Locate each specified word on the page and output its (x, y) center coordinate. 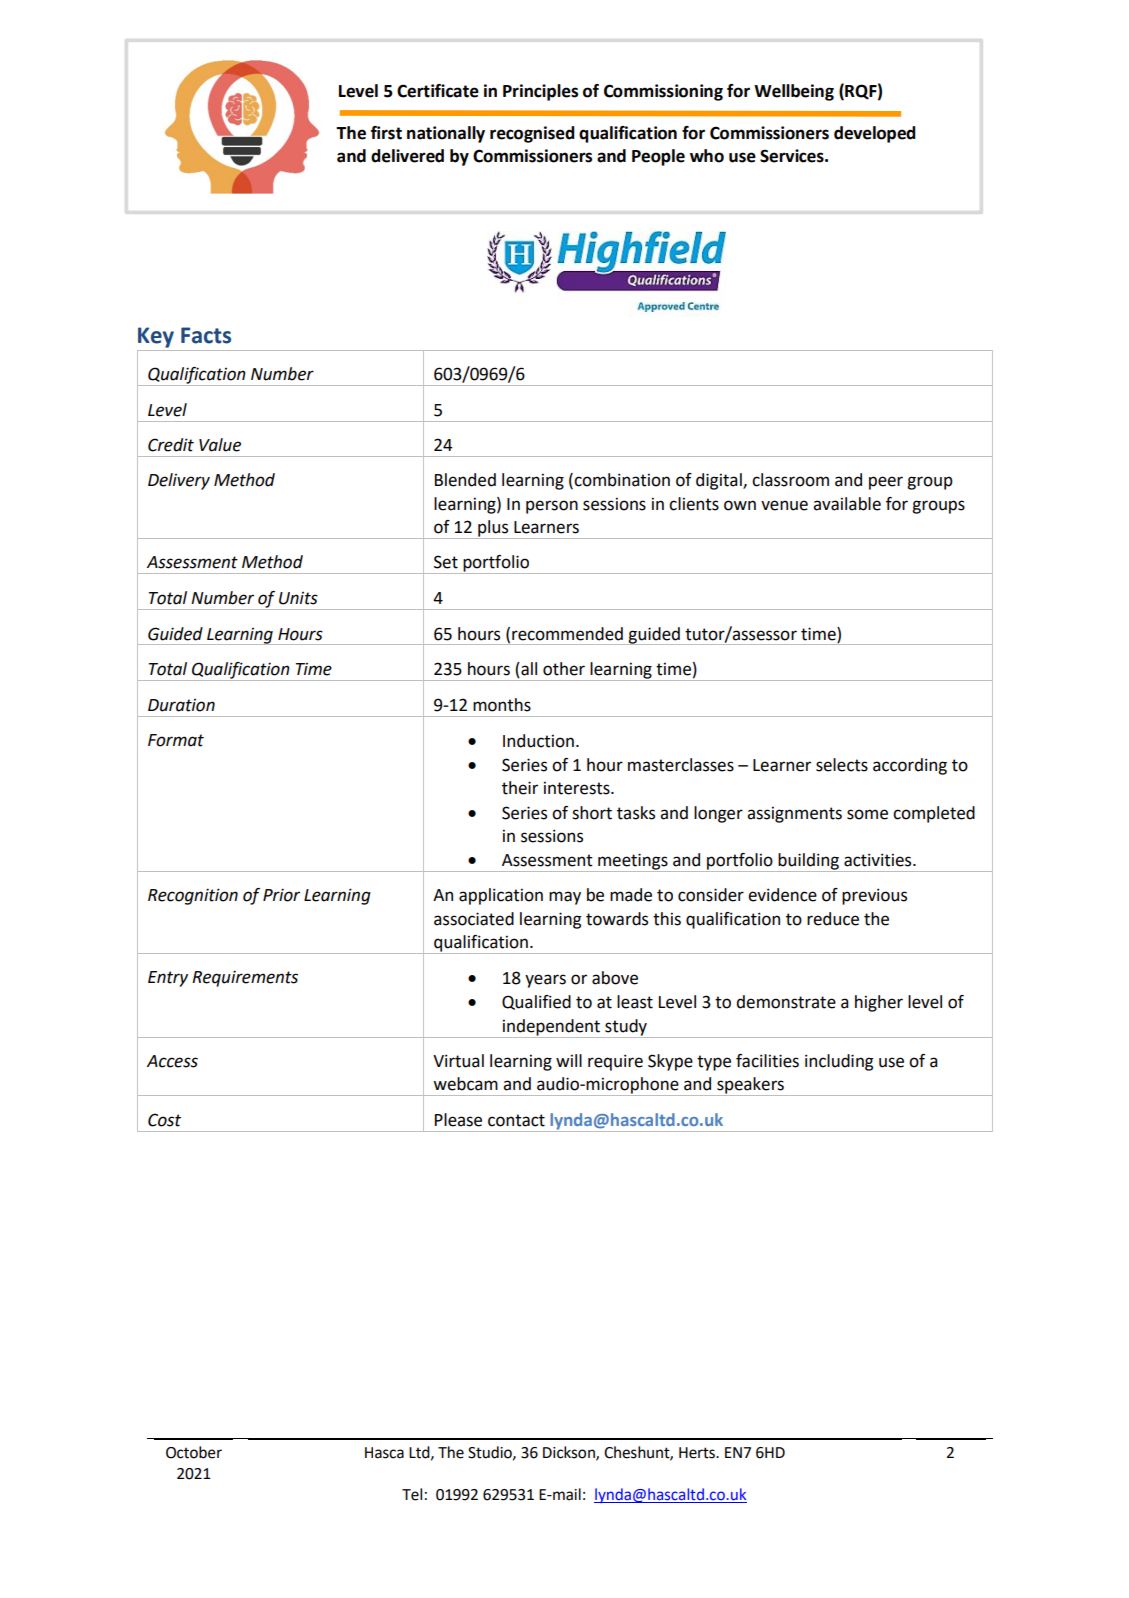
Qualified (536, 1002)
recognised (532, 134)
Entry (168, 979)
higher (879, 1003)
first (386, 133)
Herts (698, 1453)
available (847, 504)
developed (875, 134)
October (194, 1452)
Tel (412, 1494)
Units (298, 598)
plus (493, 529)
